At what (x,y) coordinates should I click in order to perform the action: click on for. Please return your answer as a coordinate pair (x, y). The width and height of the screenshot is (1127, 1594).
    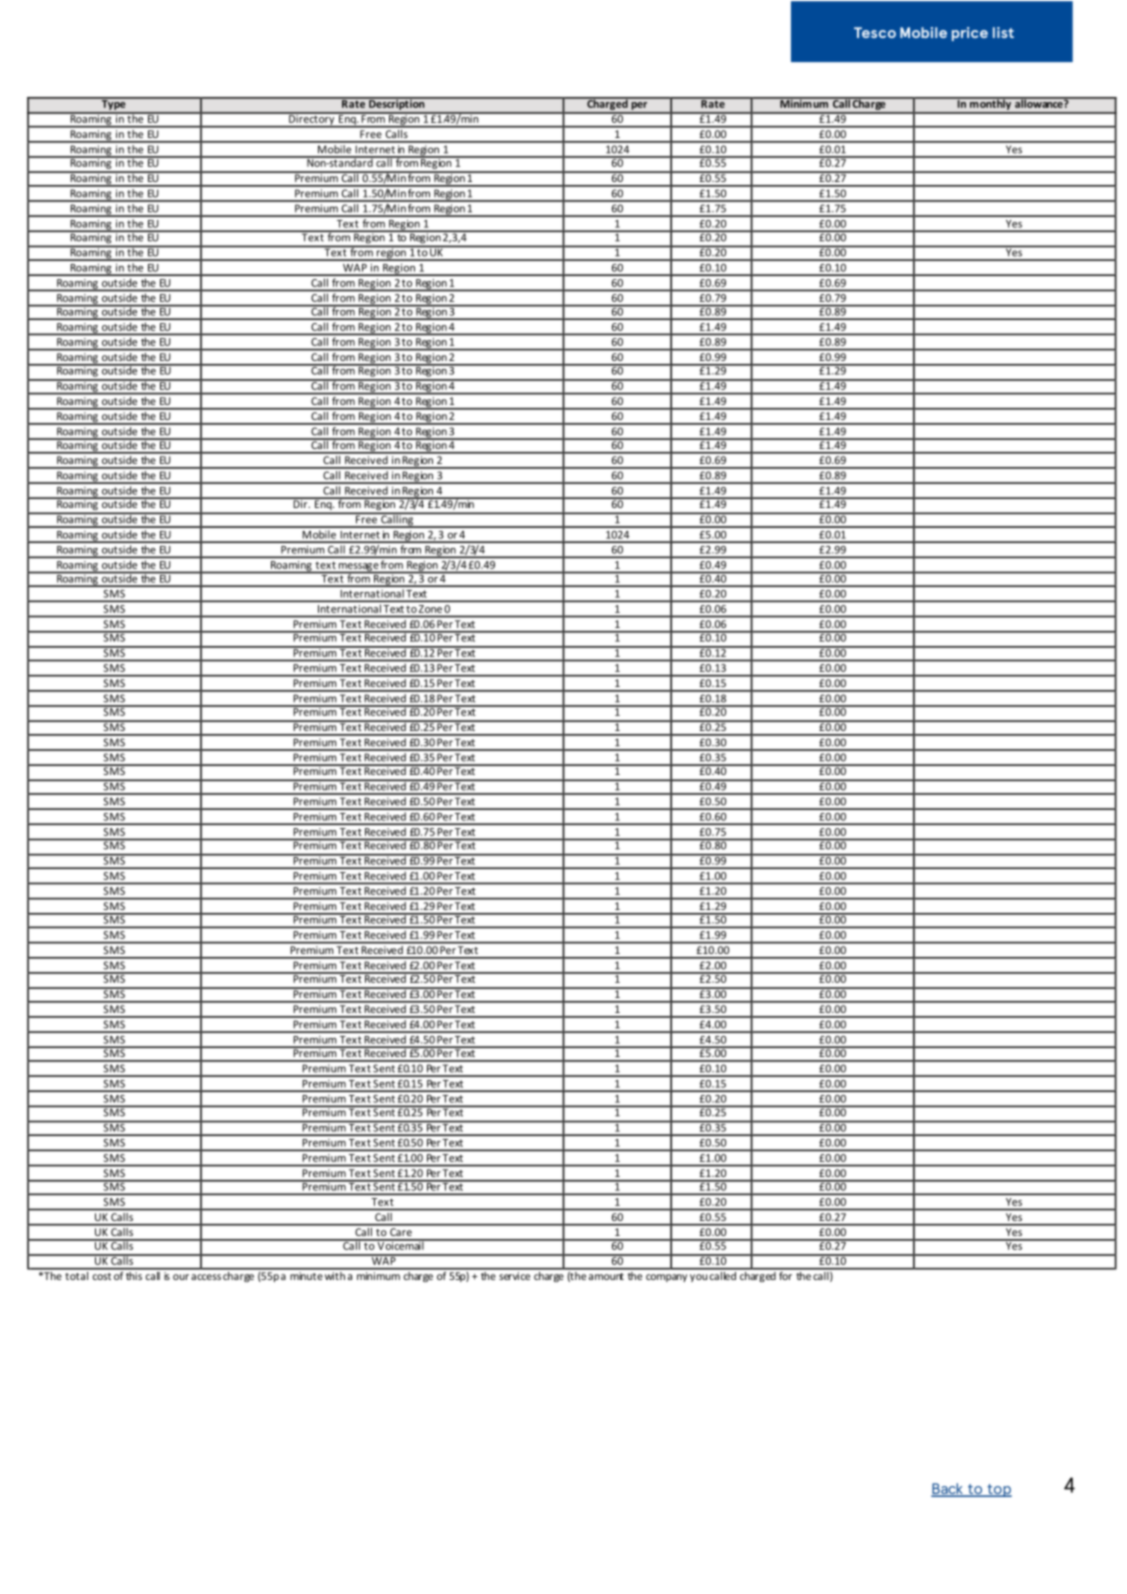
    Looking at the image, I should click on (786, 1274).
